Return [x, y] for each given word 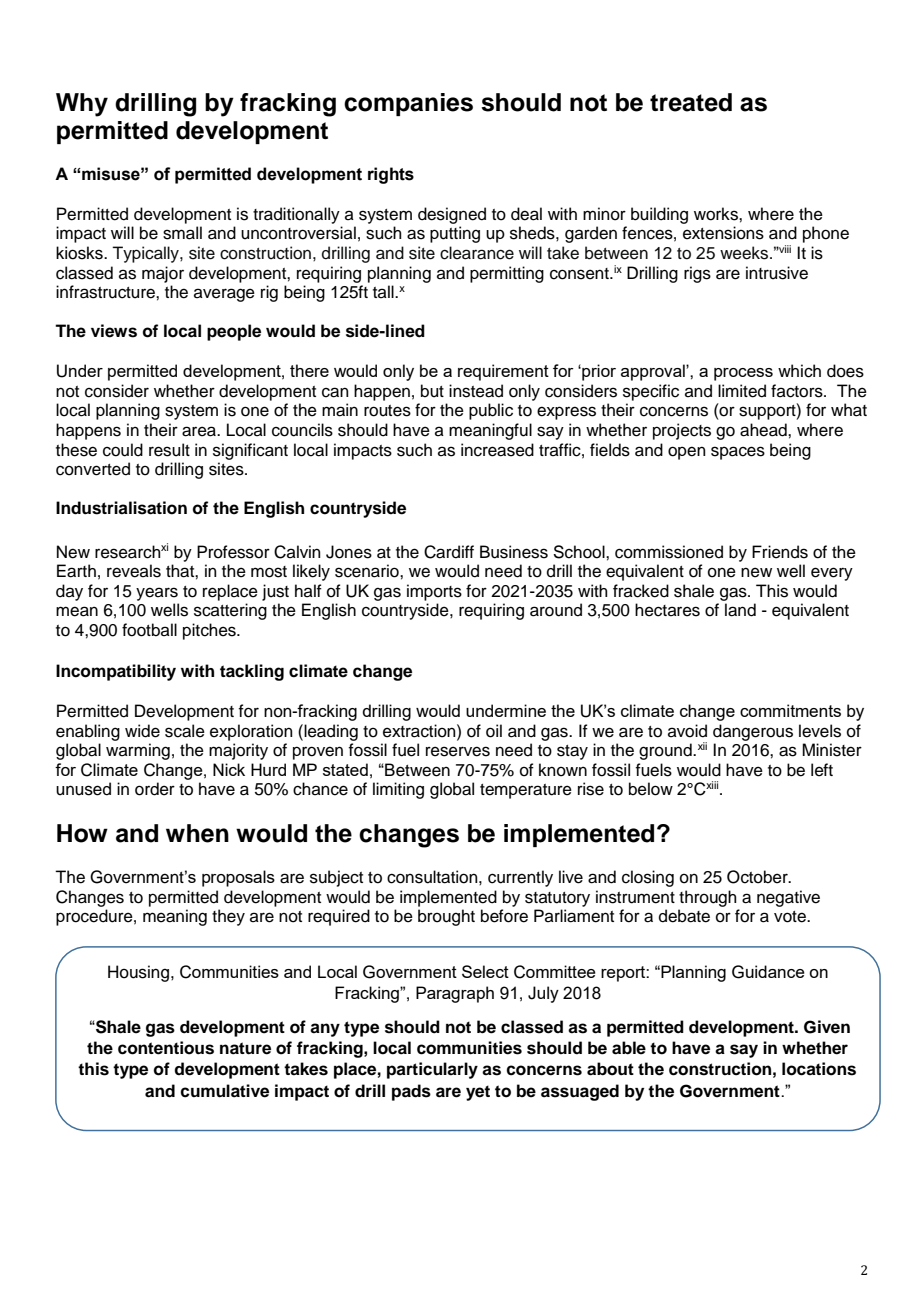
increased [497, 450]
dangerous [753, 732]
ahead [764, 430]
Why [82, 105]
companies [408, 104]
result [169, 450]
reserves [458, 751]
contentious [166, 1048]
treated [691, 102]
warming [138, 751]
